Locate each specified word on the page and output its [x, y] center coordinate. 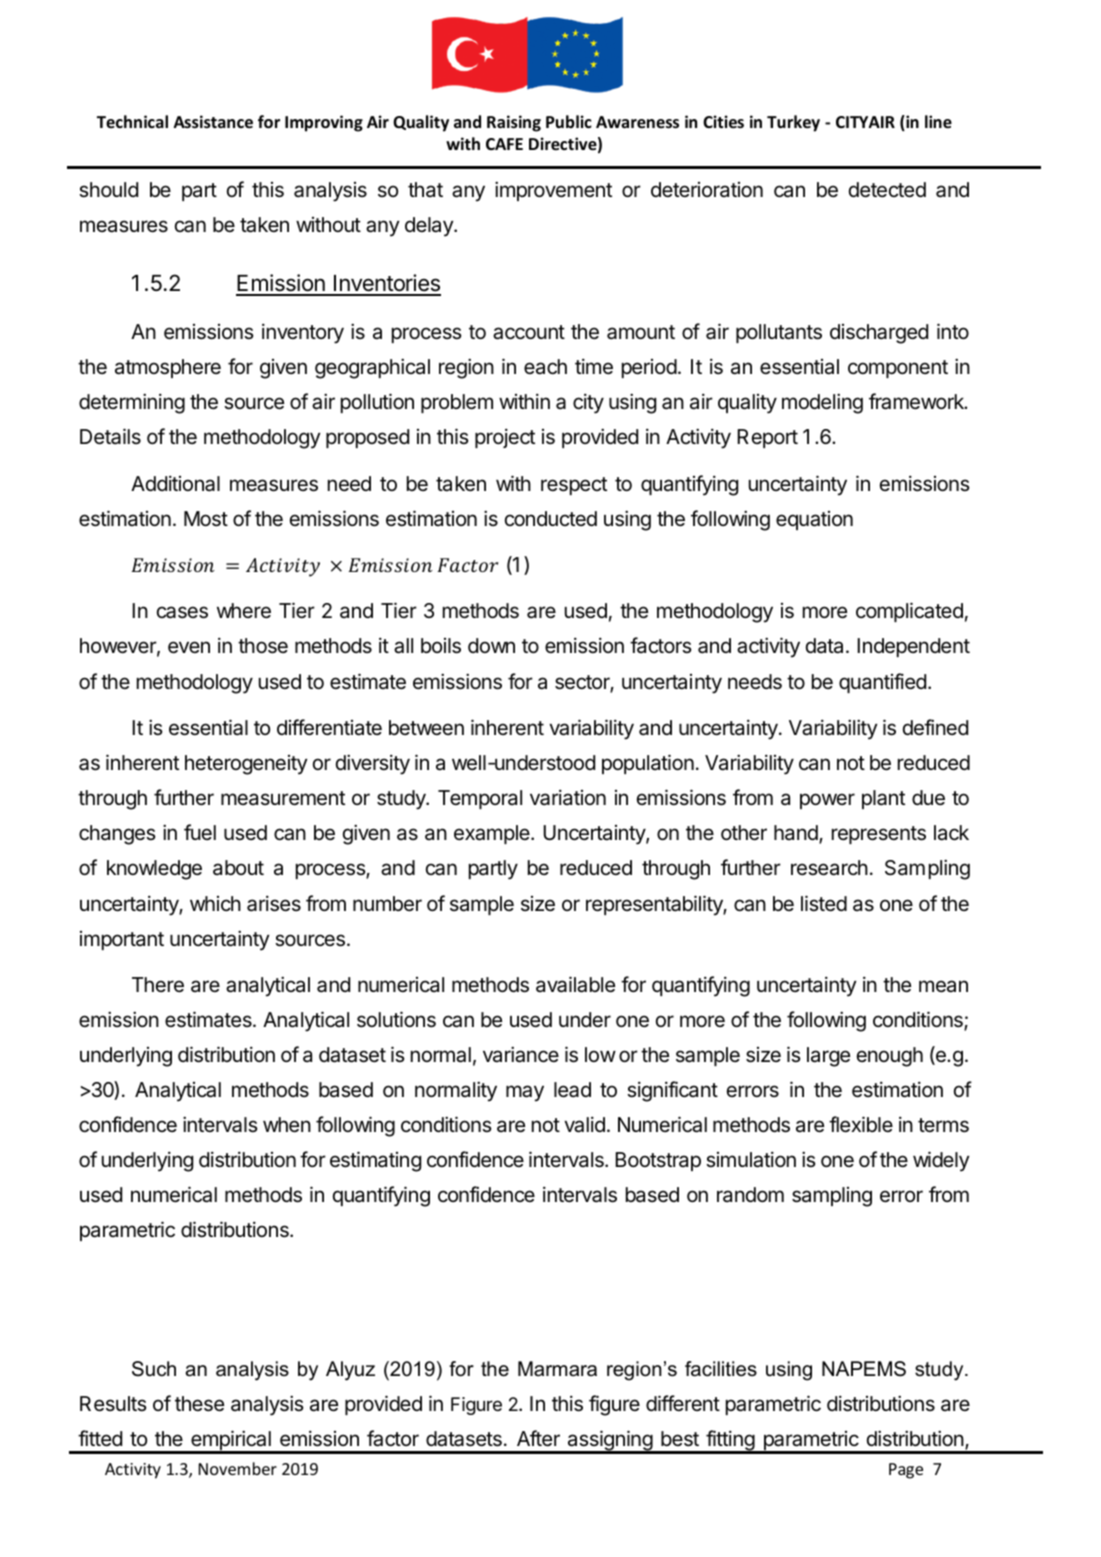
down [491, 645]
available [575, 984]
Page [906, 1471]
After [538, 1438]
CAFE [504, 144]
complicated [909, 612]
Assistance [213, 122]
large [828, 1057]
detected [887, 190]
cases [182, 612]
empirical [231, 1442]
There [158, 985]
